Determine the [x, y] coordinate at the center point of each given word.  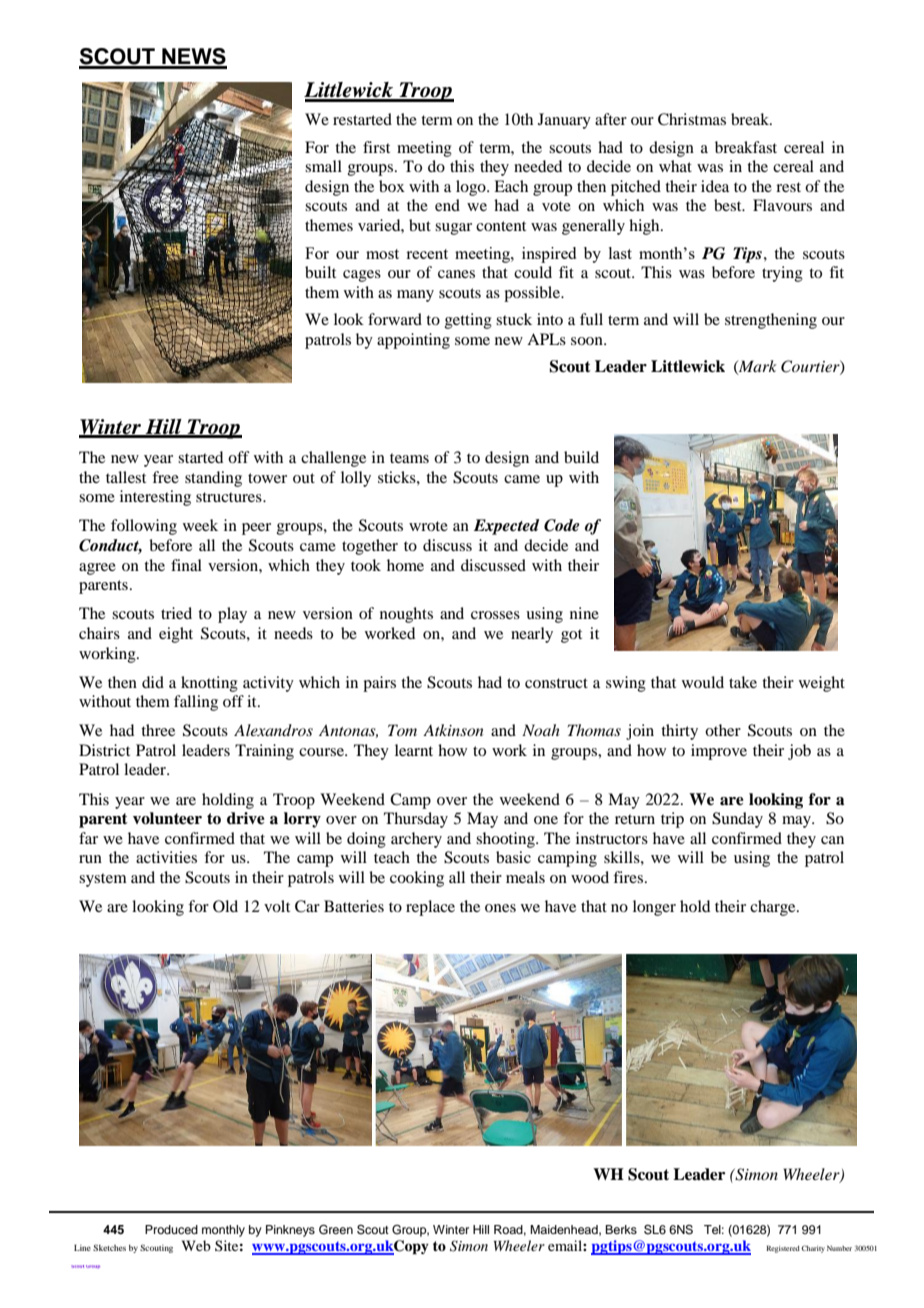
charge [774, 908]
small [323, 166]
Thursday [416, 820]
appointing [413, 341]
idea [715, 186]
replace [430, 908]
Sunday [737, 820]
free [165, 477]
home [405, 565]
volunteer [167, 818]
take [743, 682]
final [186, 565]
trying [782, 274]
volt [277, 906]
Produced [171, 1229]
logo [472, 188]
